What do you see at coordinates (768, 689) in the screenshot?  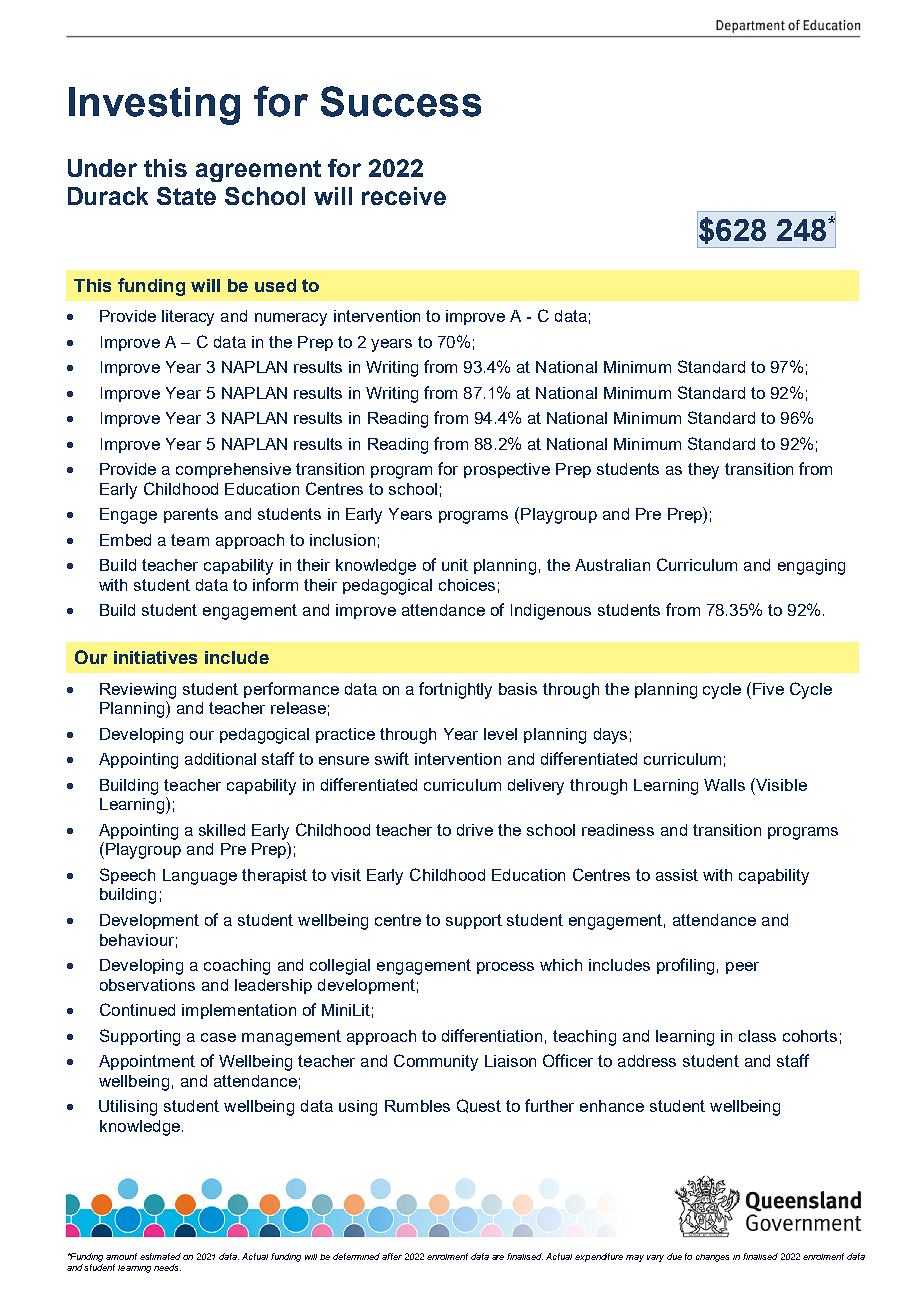 I see `Five` at bounding box center [768, 689].
